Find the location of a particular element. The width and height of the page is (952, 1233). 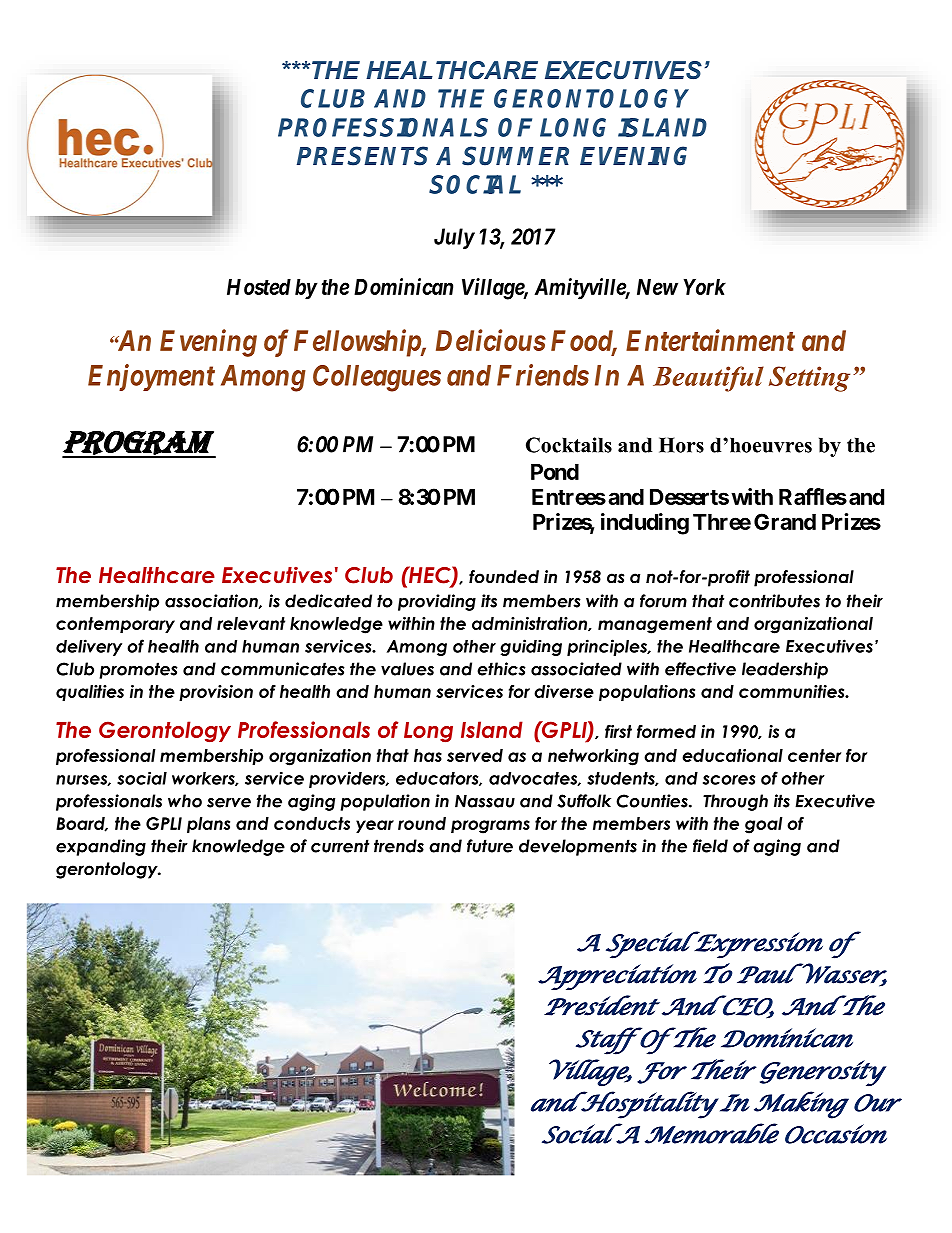

plans is located at coordinates (208, 825).
